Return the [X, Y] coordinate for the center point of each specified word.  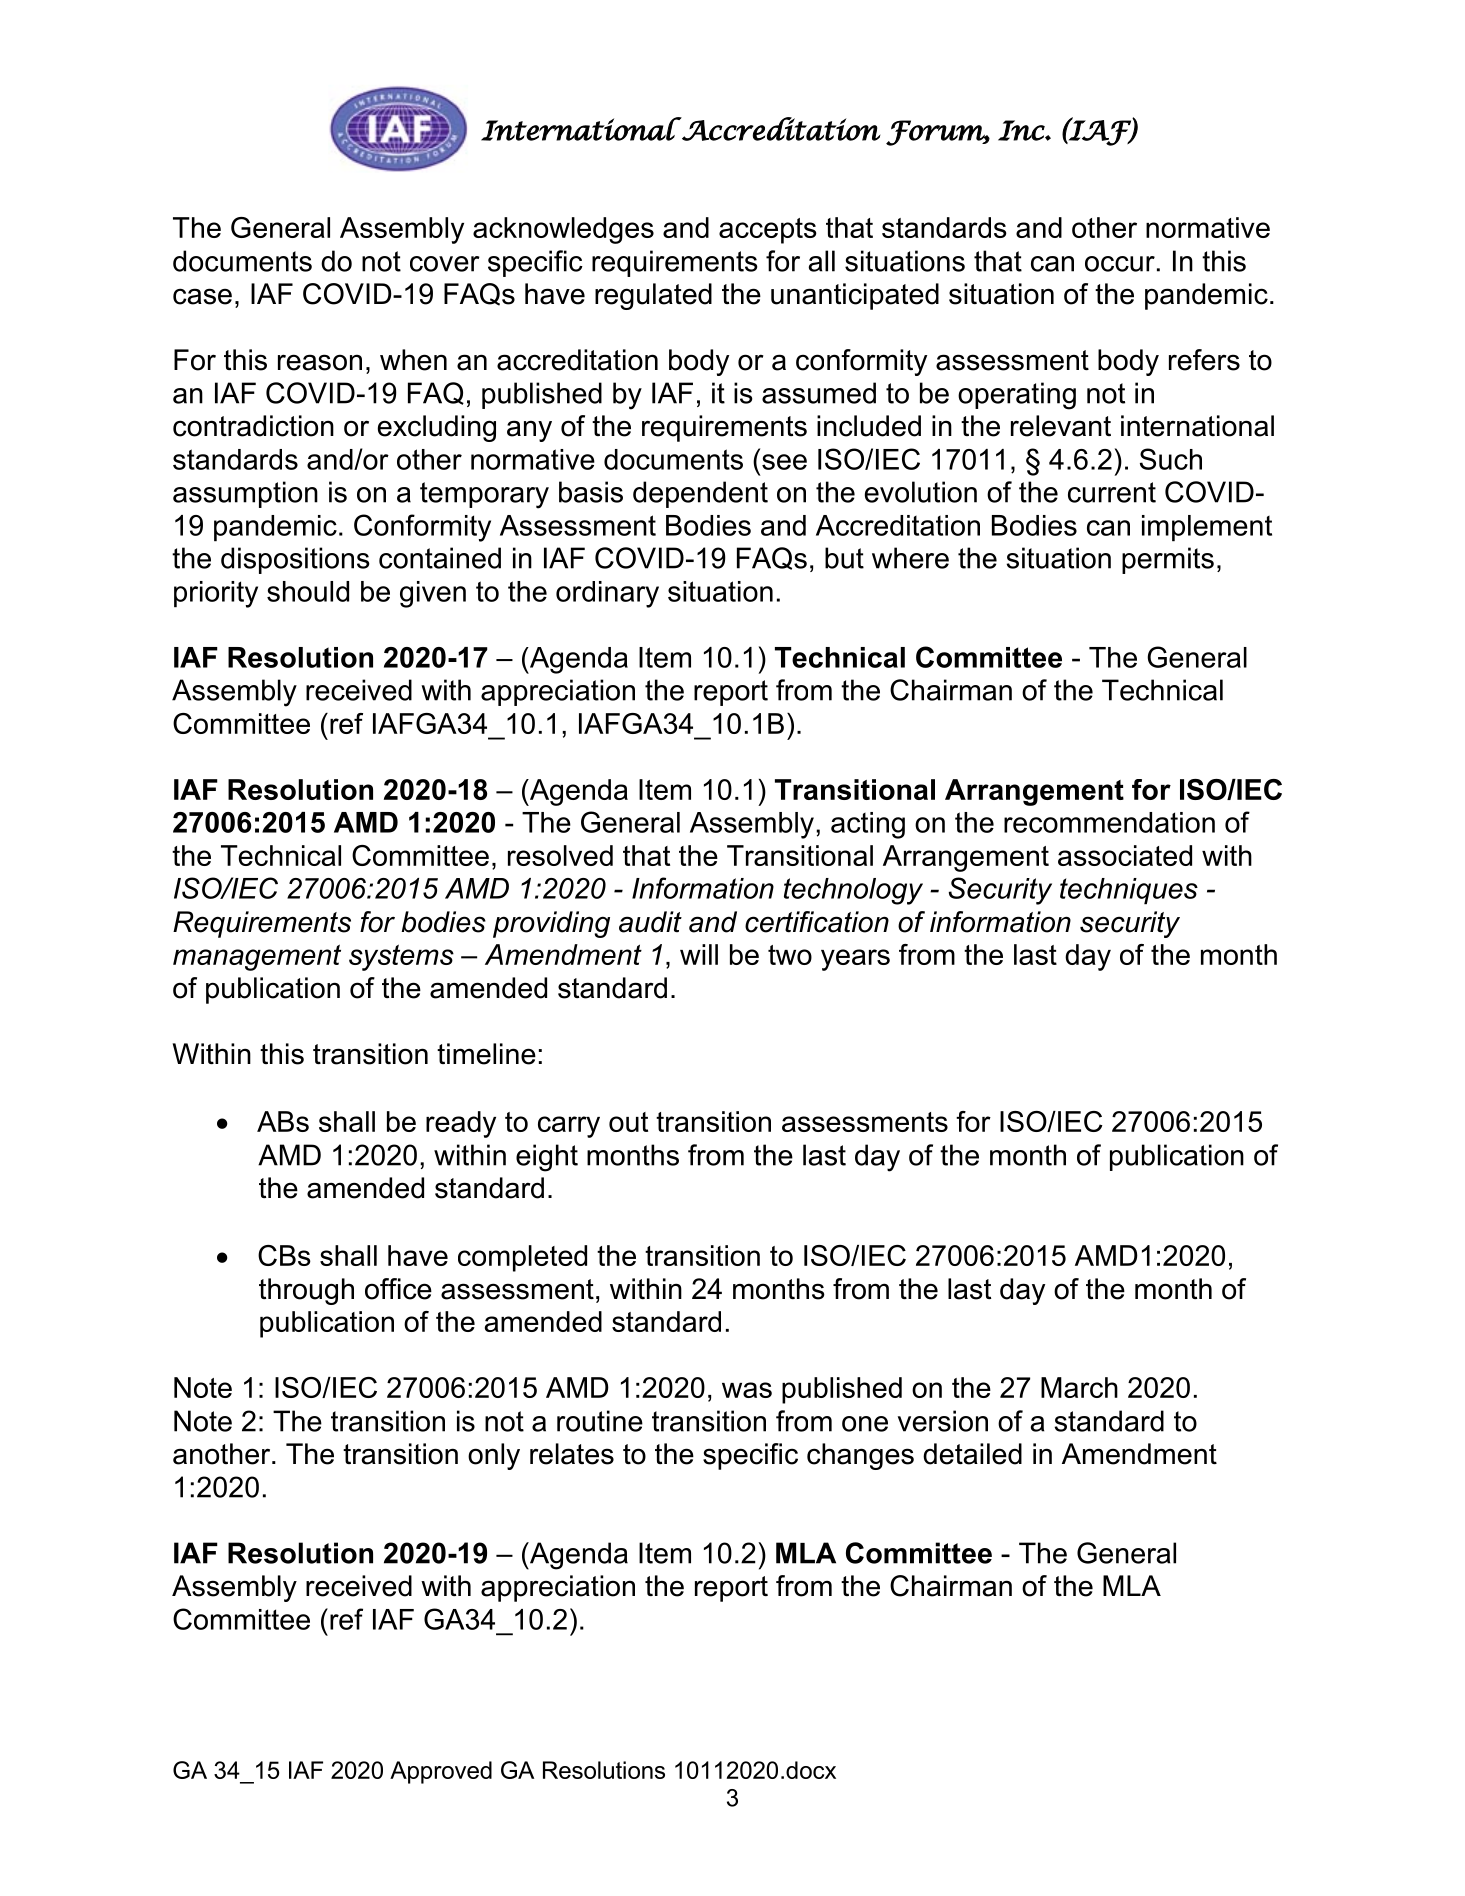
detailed [972, 1454]
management [257, 957]
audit [650, 922]
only [494, 1456]
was [747, 1390]
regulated [653, 296]
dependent [700, 494]
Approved [441, 1772]
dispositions [295, 560]
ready [461, 1124]
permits [1168, 560]
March [1079, 1387]
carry [569, 1127]
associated [1125, 855]
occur [1120, 264]
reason [320, 362]
